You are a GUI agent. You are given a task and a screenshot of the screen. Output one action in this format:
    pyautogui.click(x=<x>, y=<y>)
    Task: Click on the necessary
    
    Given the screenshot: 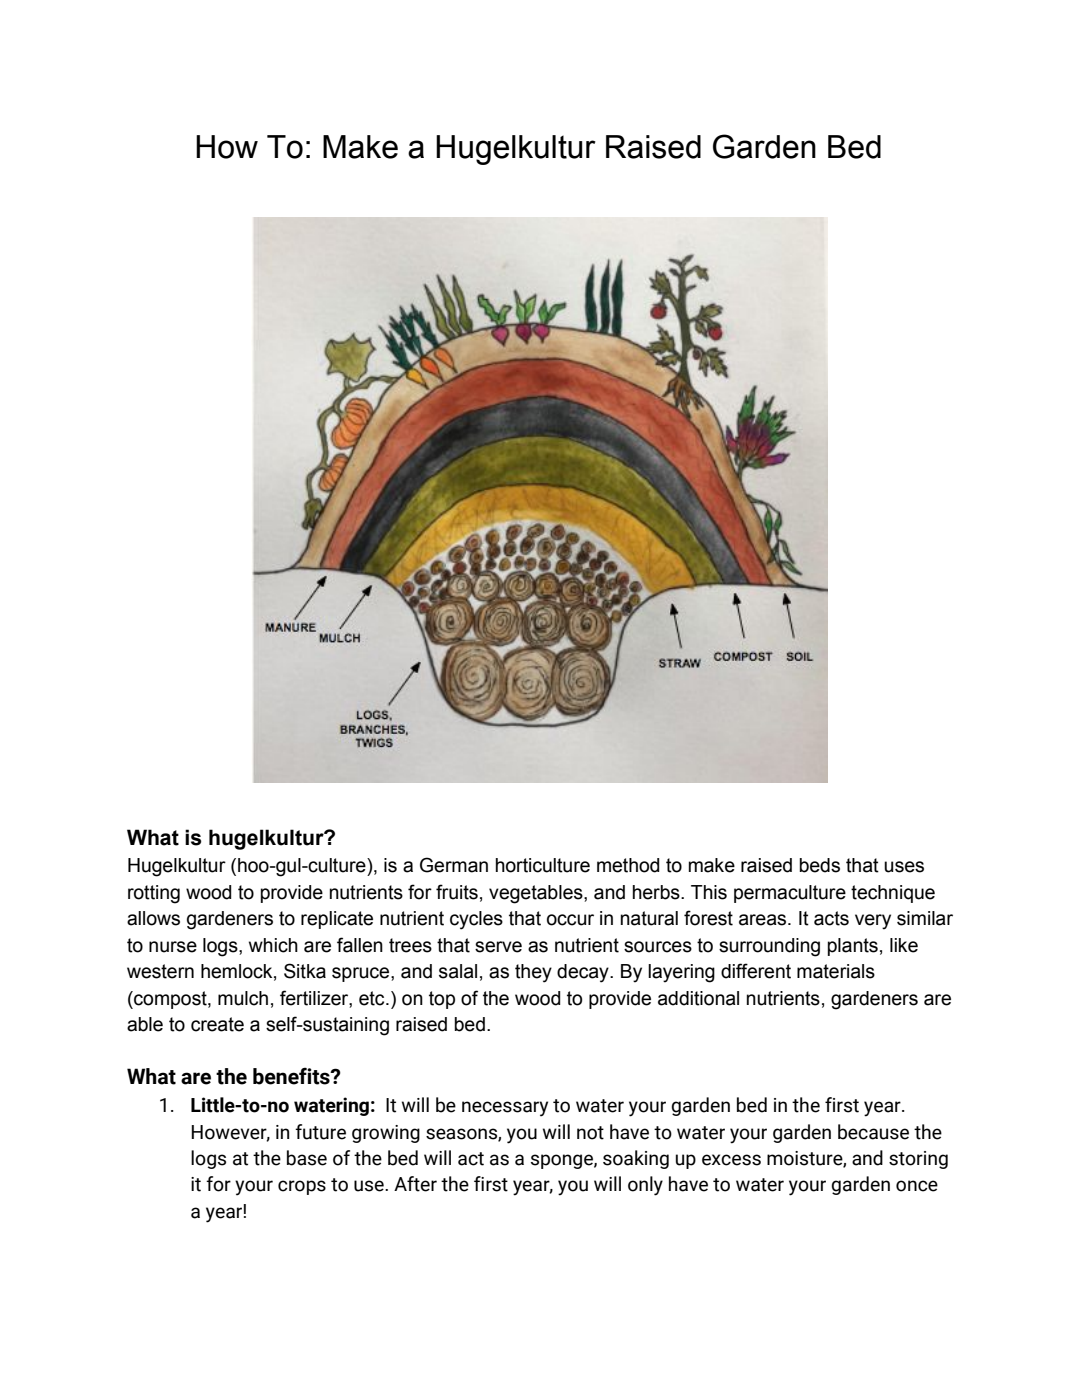 What is the action you would take?
    pyautogui.click(x=505, y=1109)
